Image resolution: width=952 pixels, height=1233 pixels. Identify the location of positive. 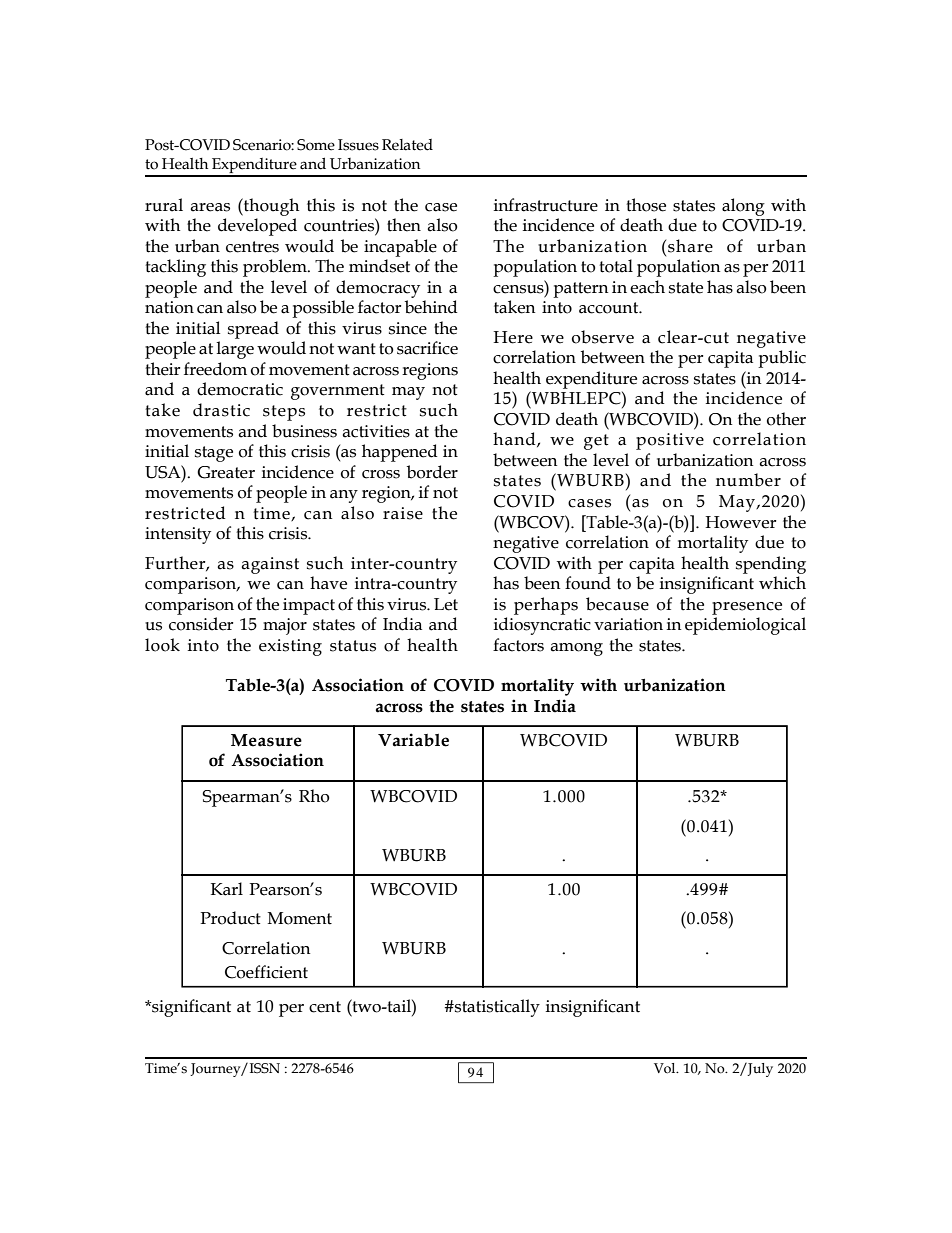
(670, 441).
